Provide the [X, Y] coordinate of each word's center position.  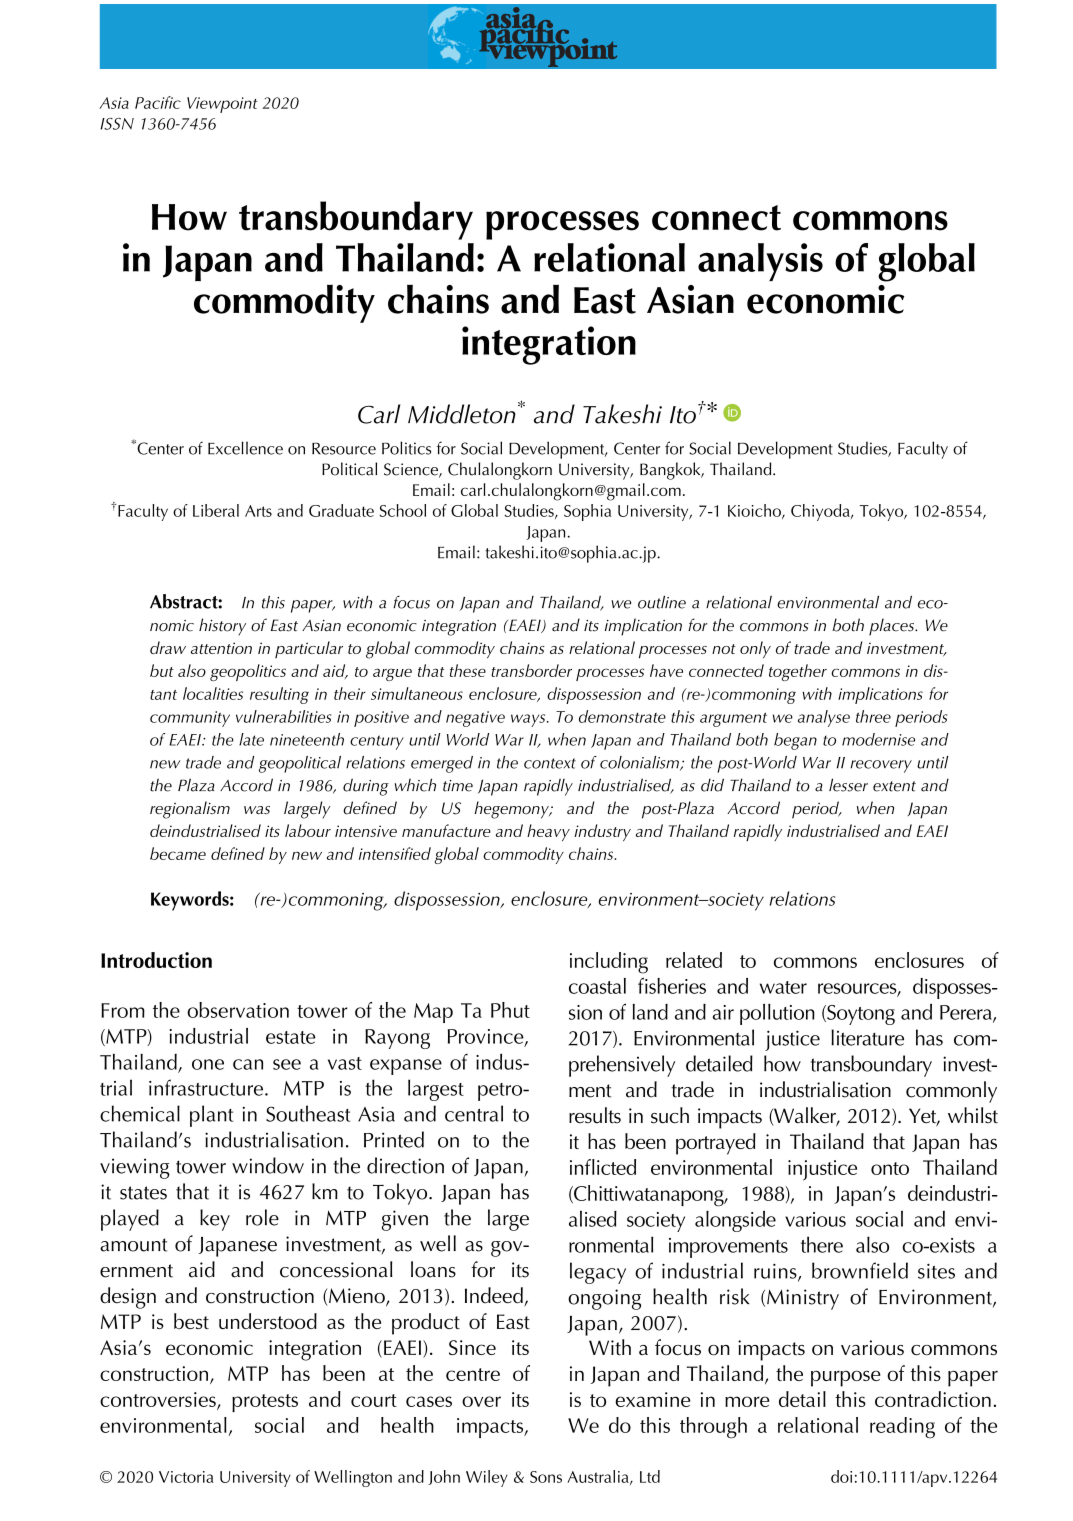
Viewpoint [222, 105]
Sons [546, 1477]
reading [902, 1428]
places [892, 627]
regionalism [190, 810]
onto [890, 1168]
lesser [848, 785]
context [550, 763]
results [595, 1115]
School [402, 510]
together [798, 672]
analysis [760, 262]
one [208, 1064]
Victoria [186, 1477]
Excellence [245, 448]
